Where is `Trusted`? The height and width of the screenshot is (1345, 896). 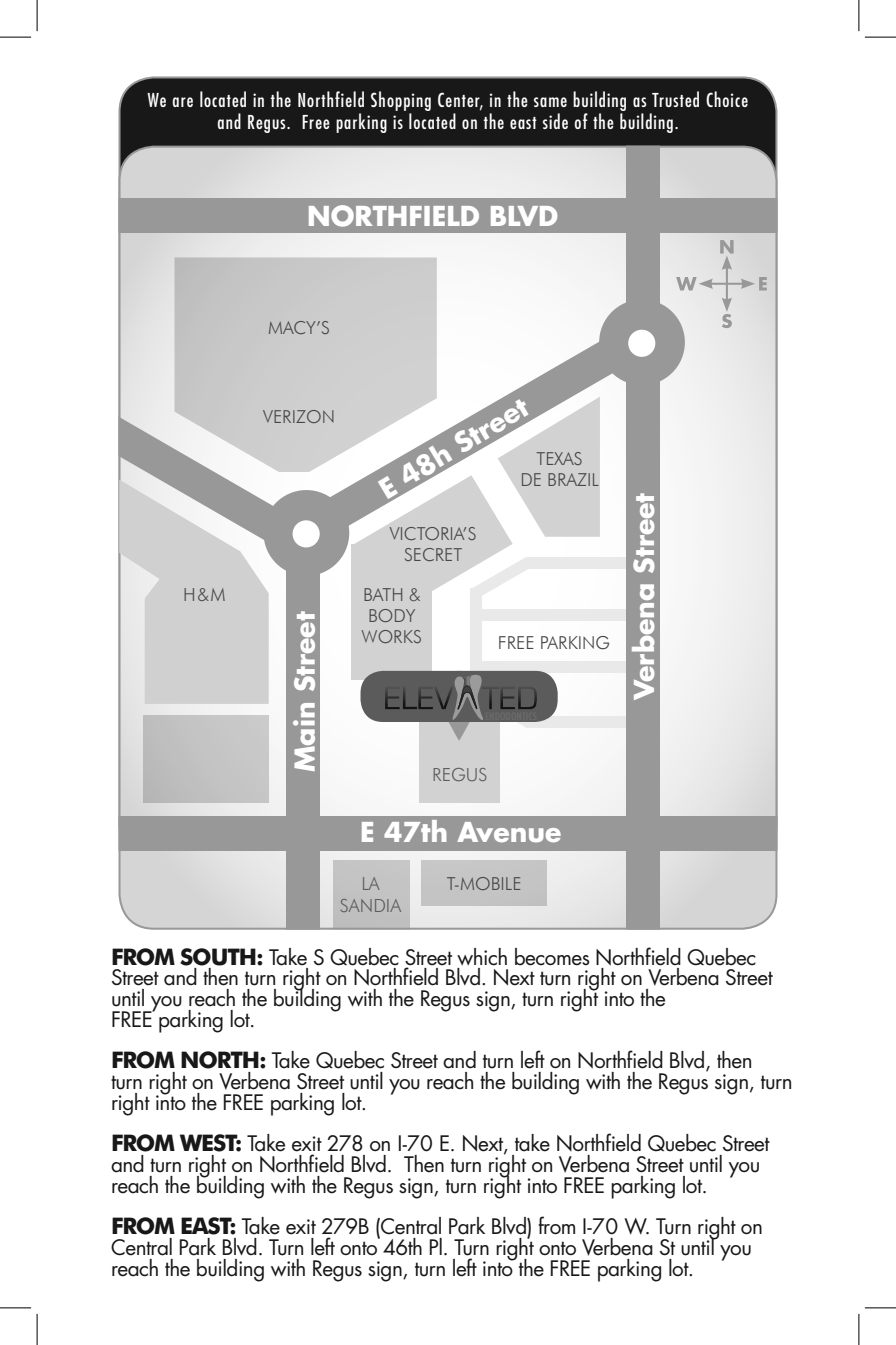 Trusted is located at coordinates (675, 99).
